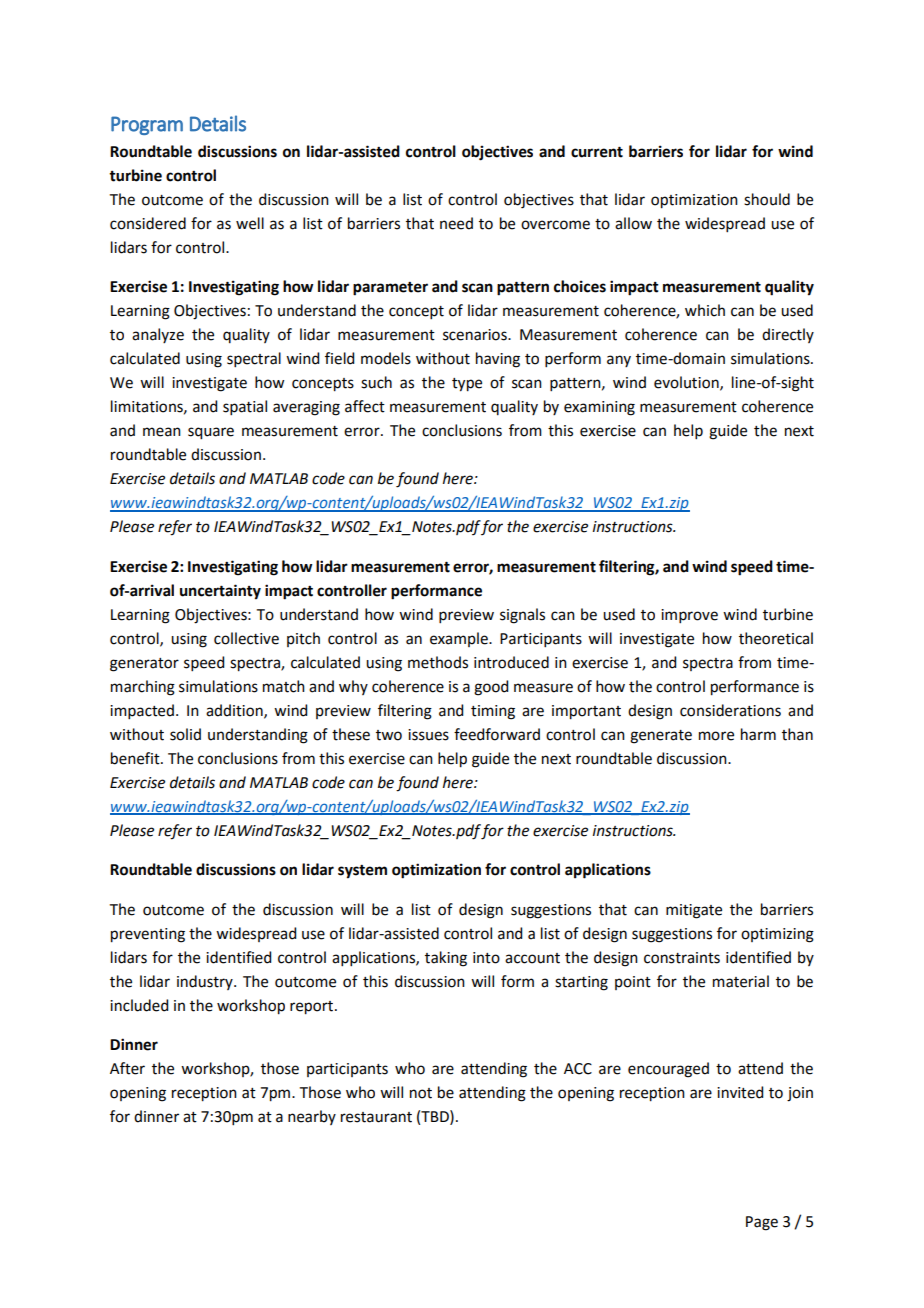 The height and width of the screenshot is (1308, 924). Describe the element at coordinates (694, 911) in the screenshot. I see `mitigate` at that location.
